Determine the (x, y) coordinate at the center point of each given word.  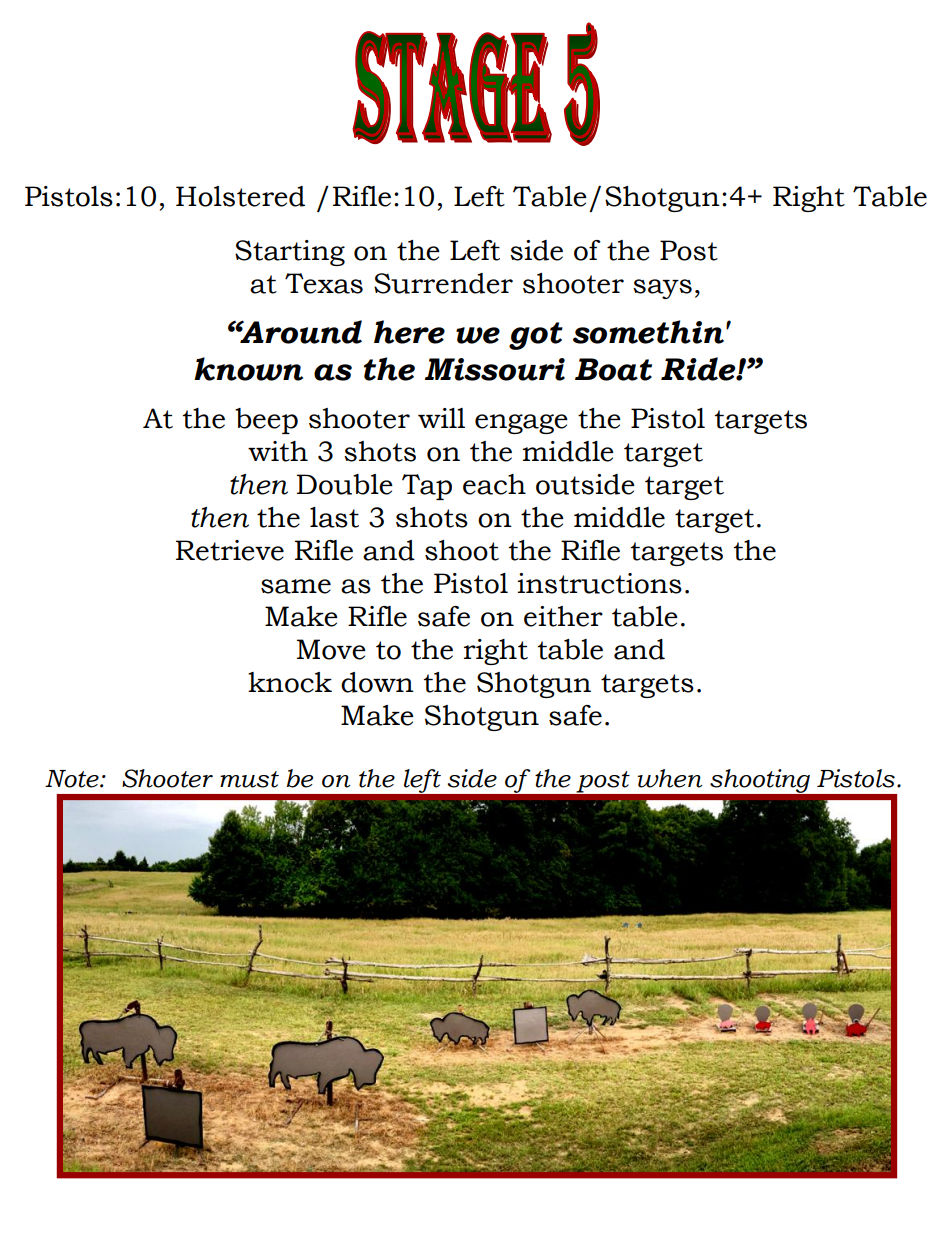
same (296, 586)
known (248, 369)
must (249, 779)
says (662, 289)
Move (331, 649)
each (494, 484)
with (278, 451)
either (563, 616)
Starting (290, 253)
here (409, 332)
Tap (427, 487)
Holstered (240, 196)
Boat (613, 369)
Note (73, 779)
